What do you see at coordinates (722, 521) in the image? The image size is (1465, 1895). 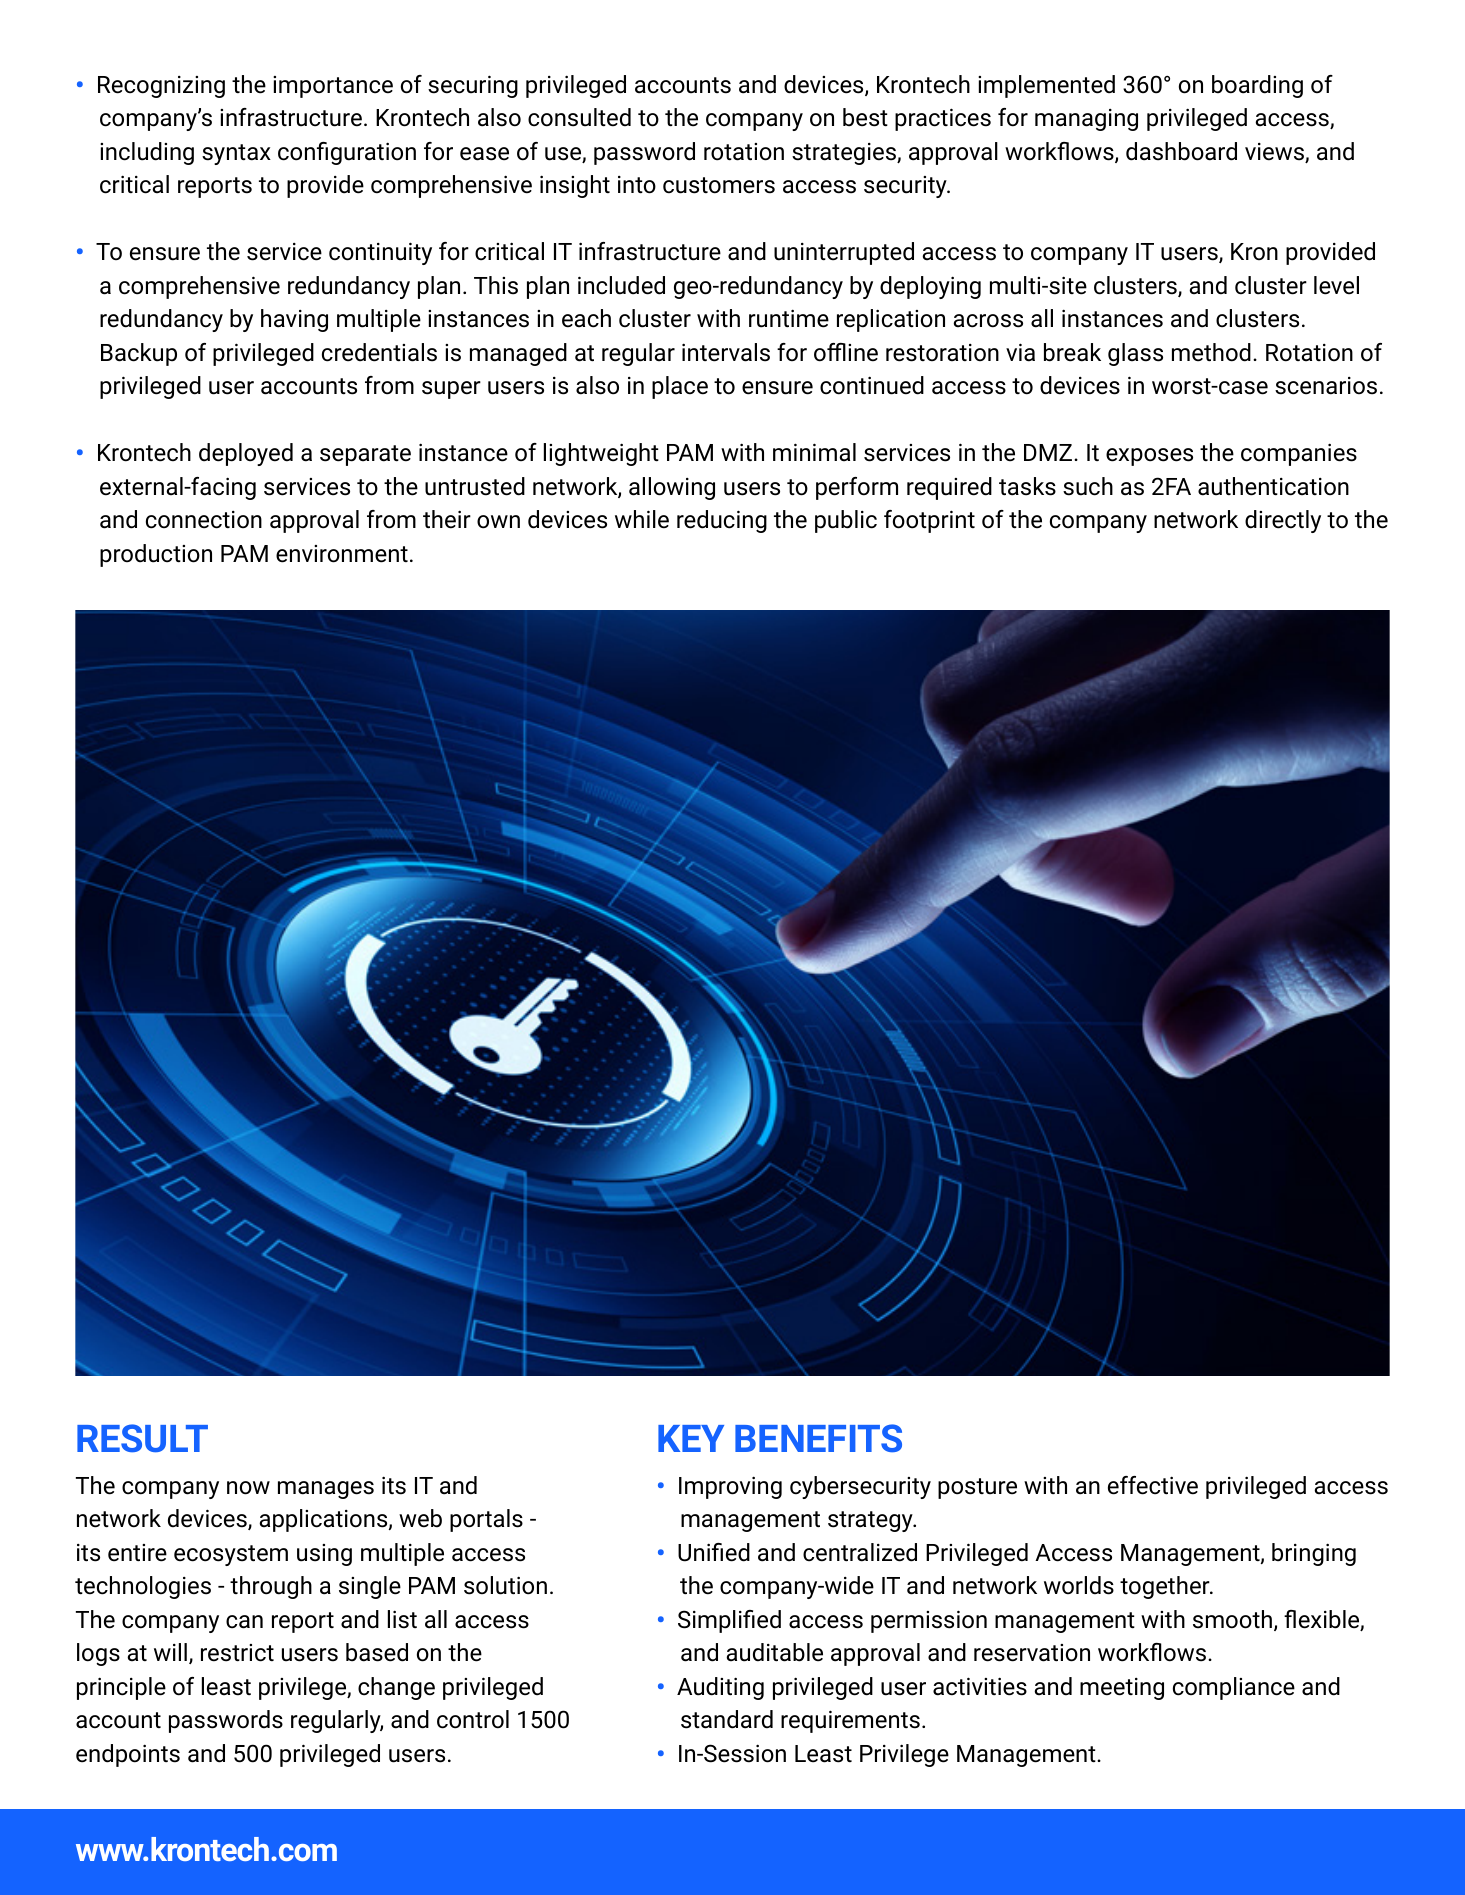 I see `reducing` at bounding box center [722, 521].
